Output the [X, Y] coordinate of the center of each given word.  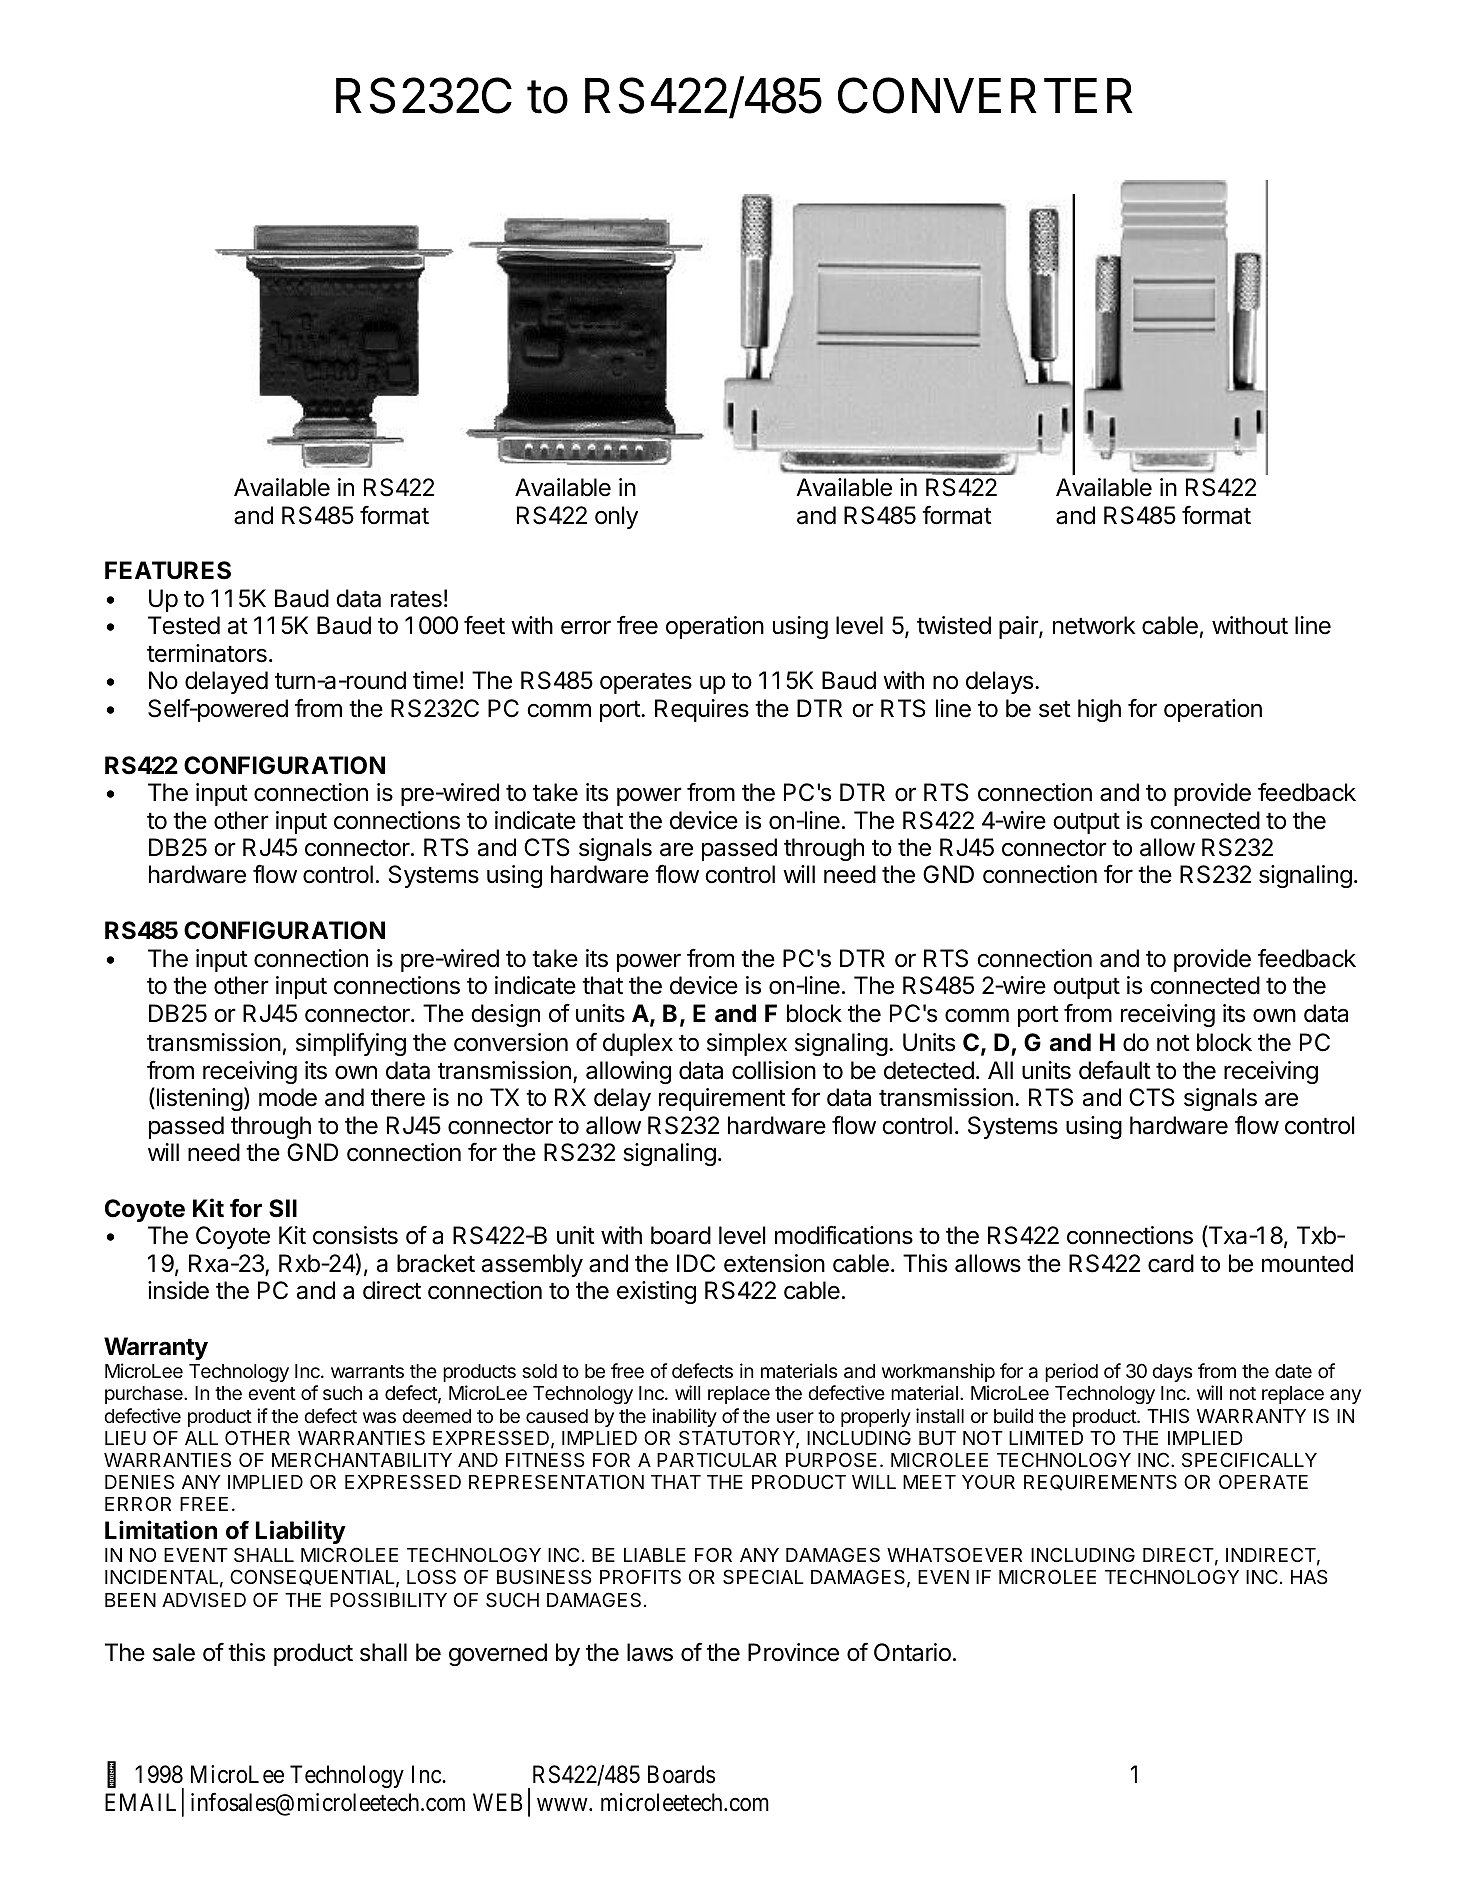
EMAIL [140, 1802]
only [616, 517]
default [1115, 1070]
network [1094, 625]
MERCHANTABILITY [362, 1459]
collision [774, 1070]
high [1099, 710]
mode [288, 1097]
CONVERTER [985, 95]
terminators [207, 653]
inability [684, 1417]
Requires [702, 710]
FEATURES [168, 570]
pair [1019, 627]
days [1172, 1373]
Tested [184, 625]
